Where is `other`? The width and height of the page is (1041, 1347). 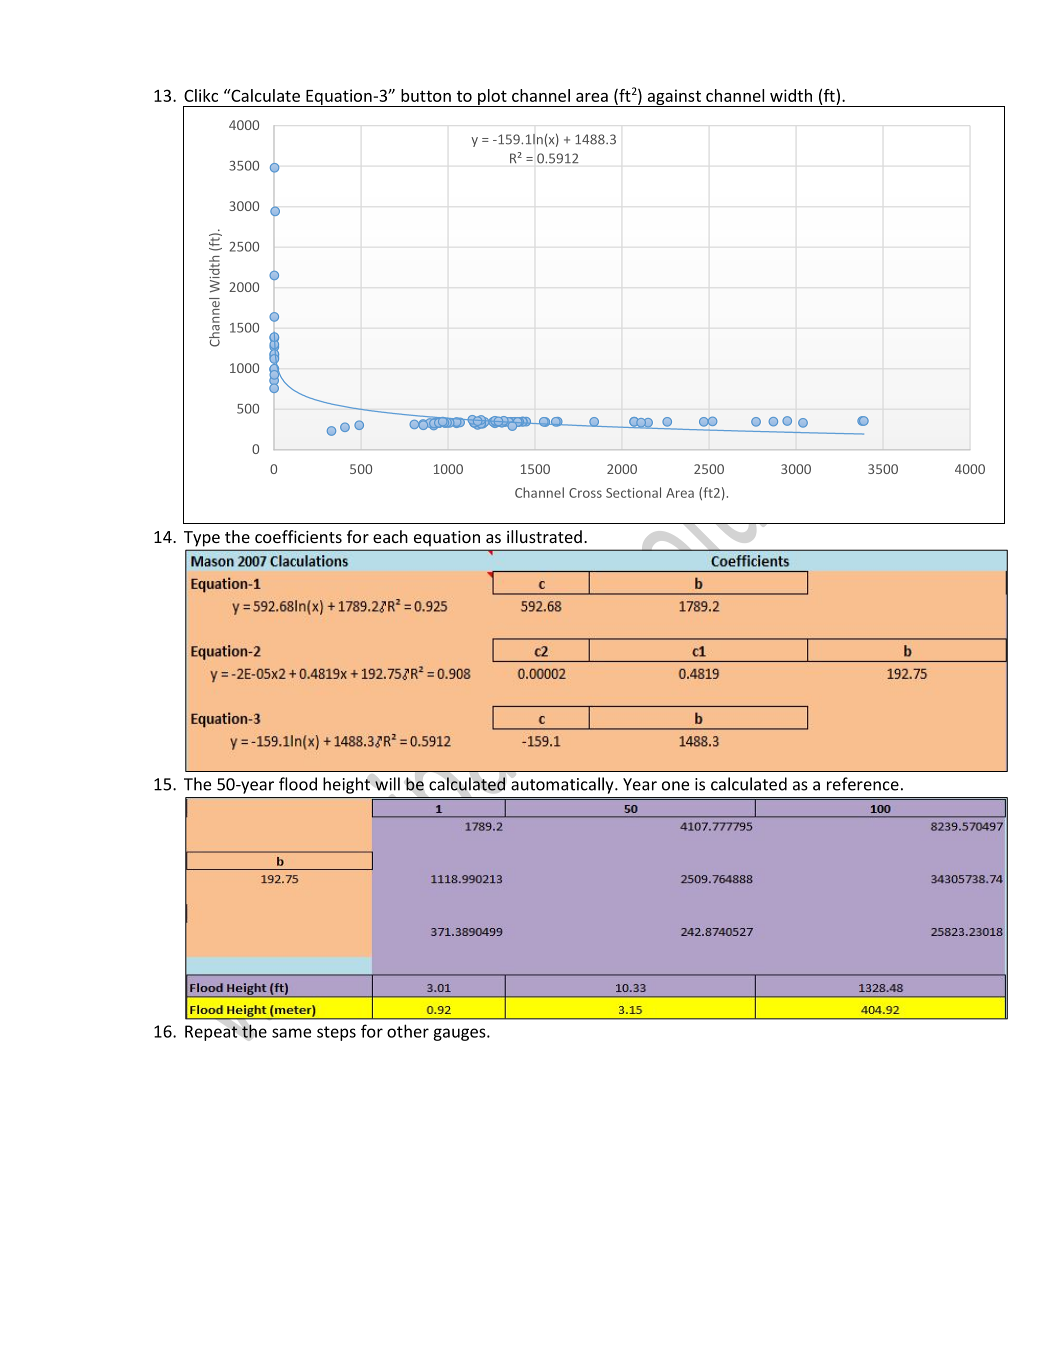 other is located at coordinates (408, 1031).
